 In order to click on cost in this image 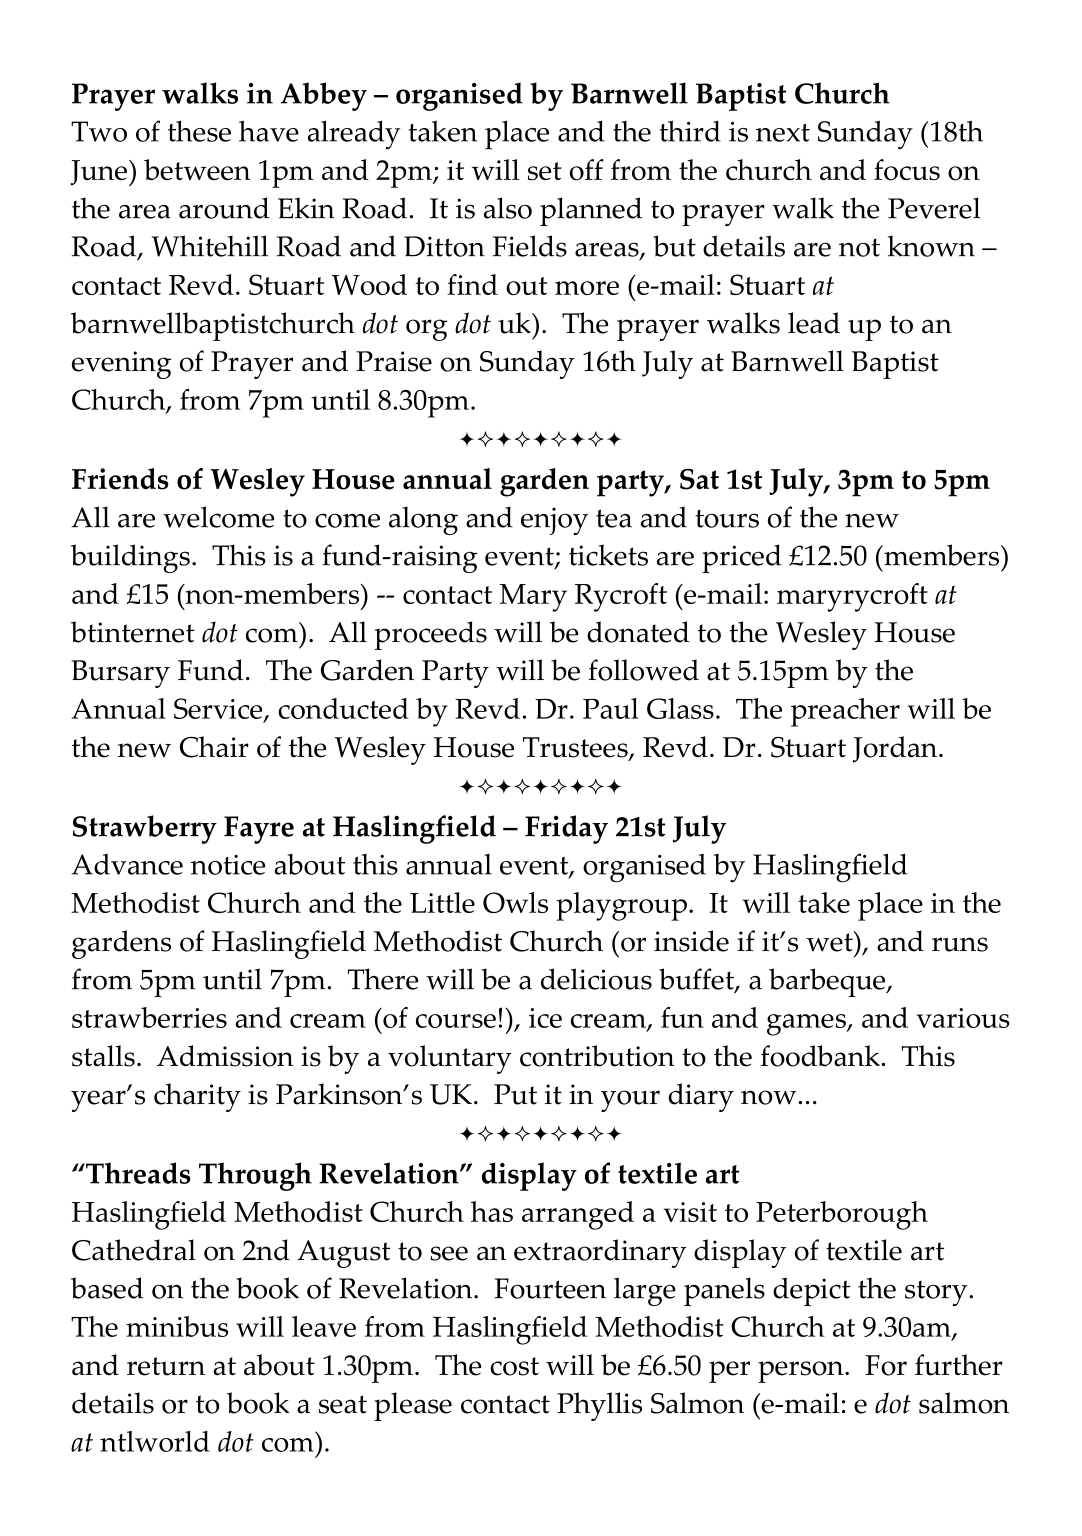, I will do `click(514, 1366)`.
